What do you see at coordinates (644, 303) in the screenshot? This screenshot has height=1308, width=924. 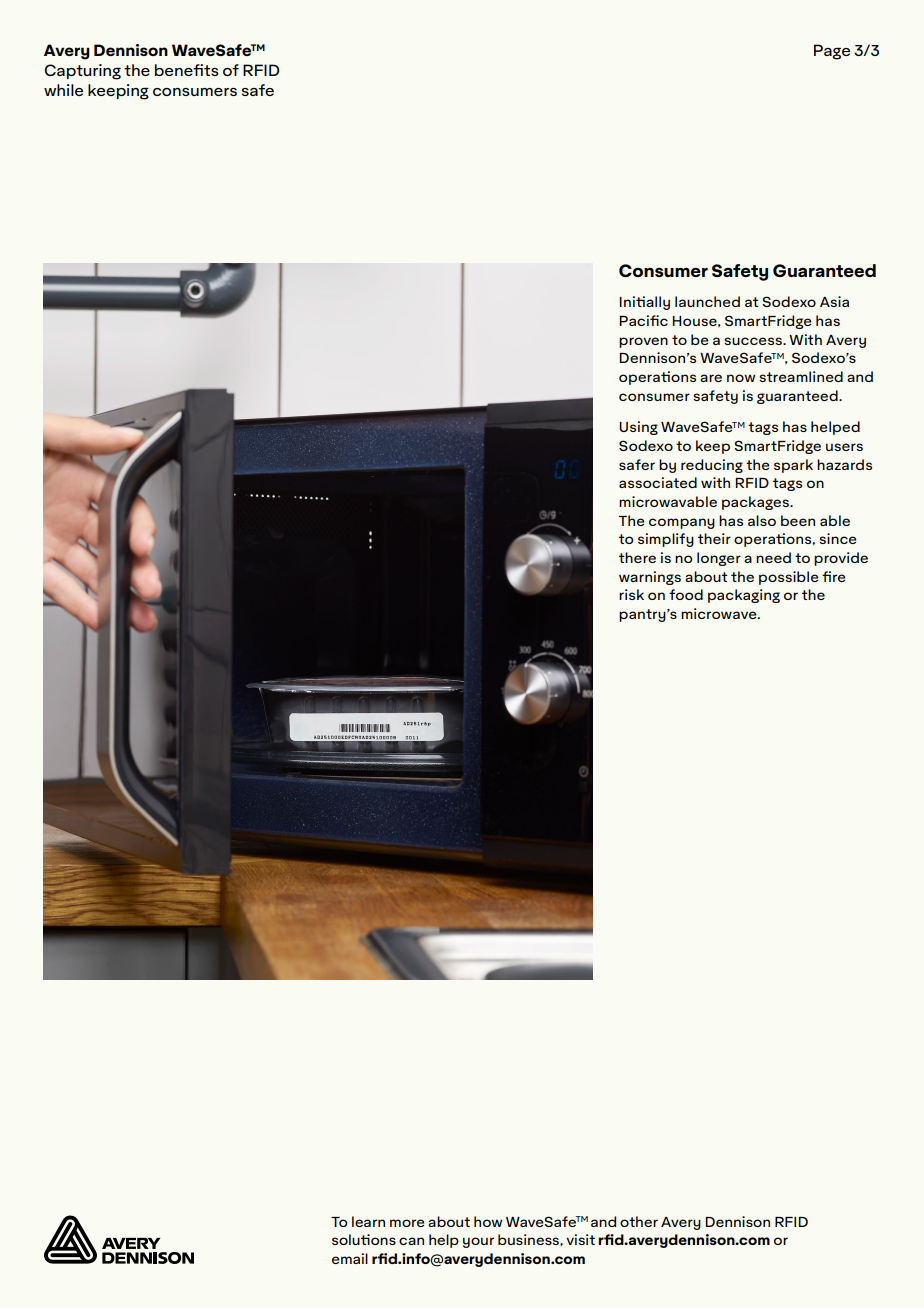 I see `Initially` at bounding box center [644, 303].
